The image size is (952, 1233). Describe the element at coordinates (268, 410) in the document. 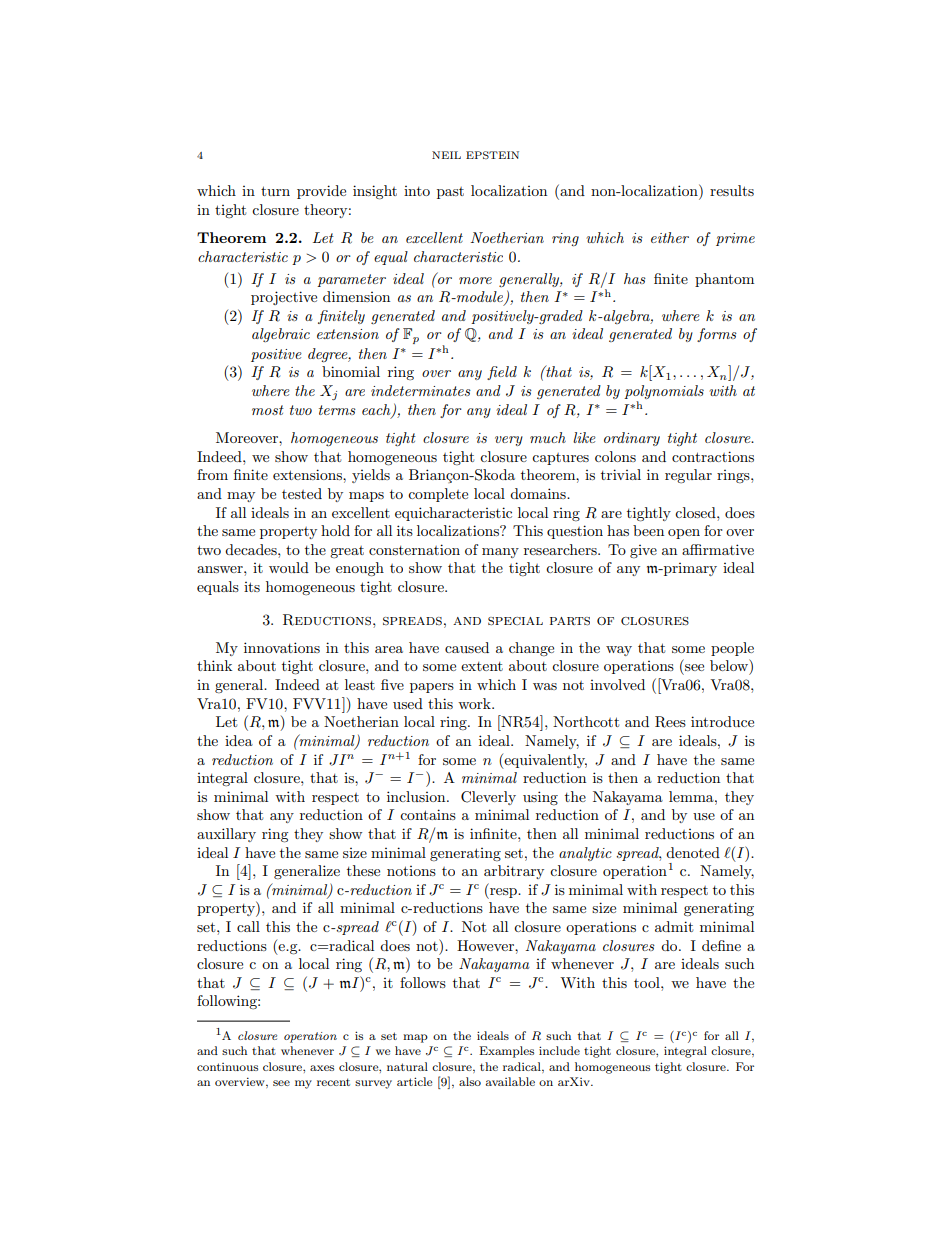

I see `most` at that location.
